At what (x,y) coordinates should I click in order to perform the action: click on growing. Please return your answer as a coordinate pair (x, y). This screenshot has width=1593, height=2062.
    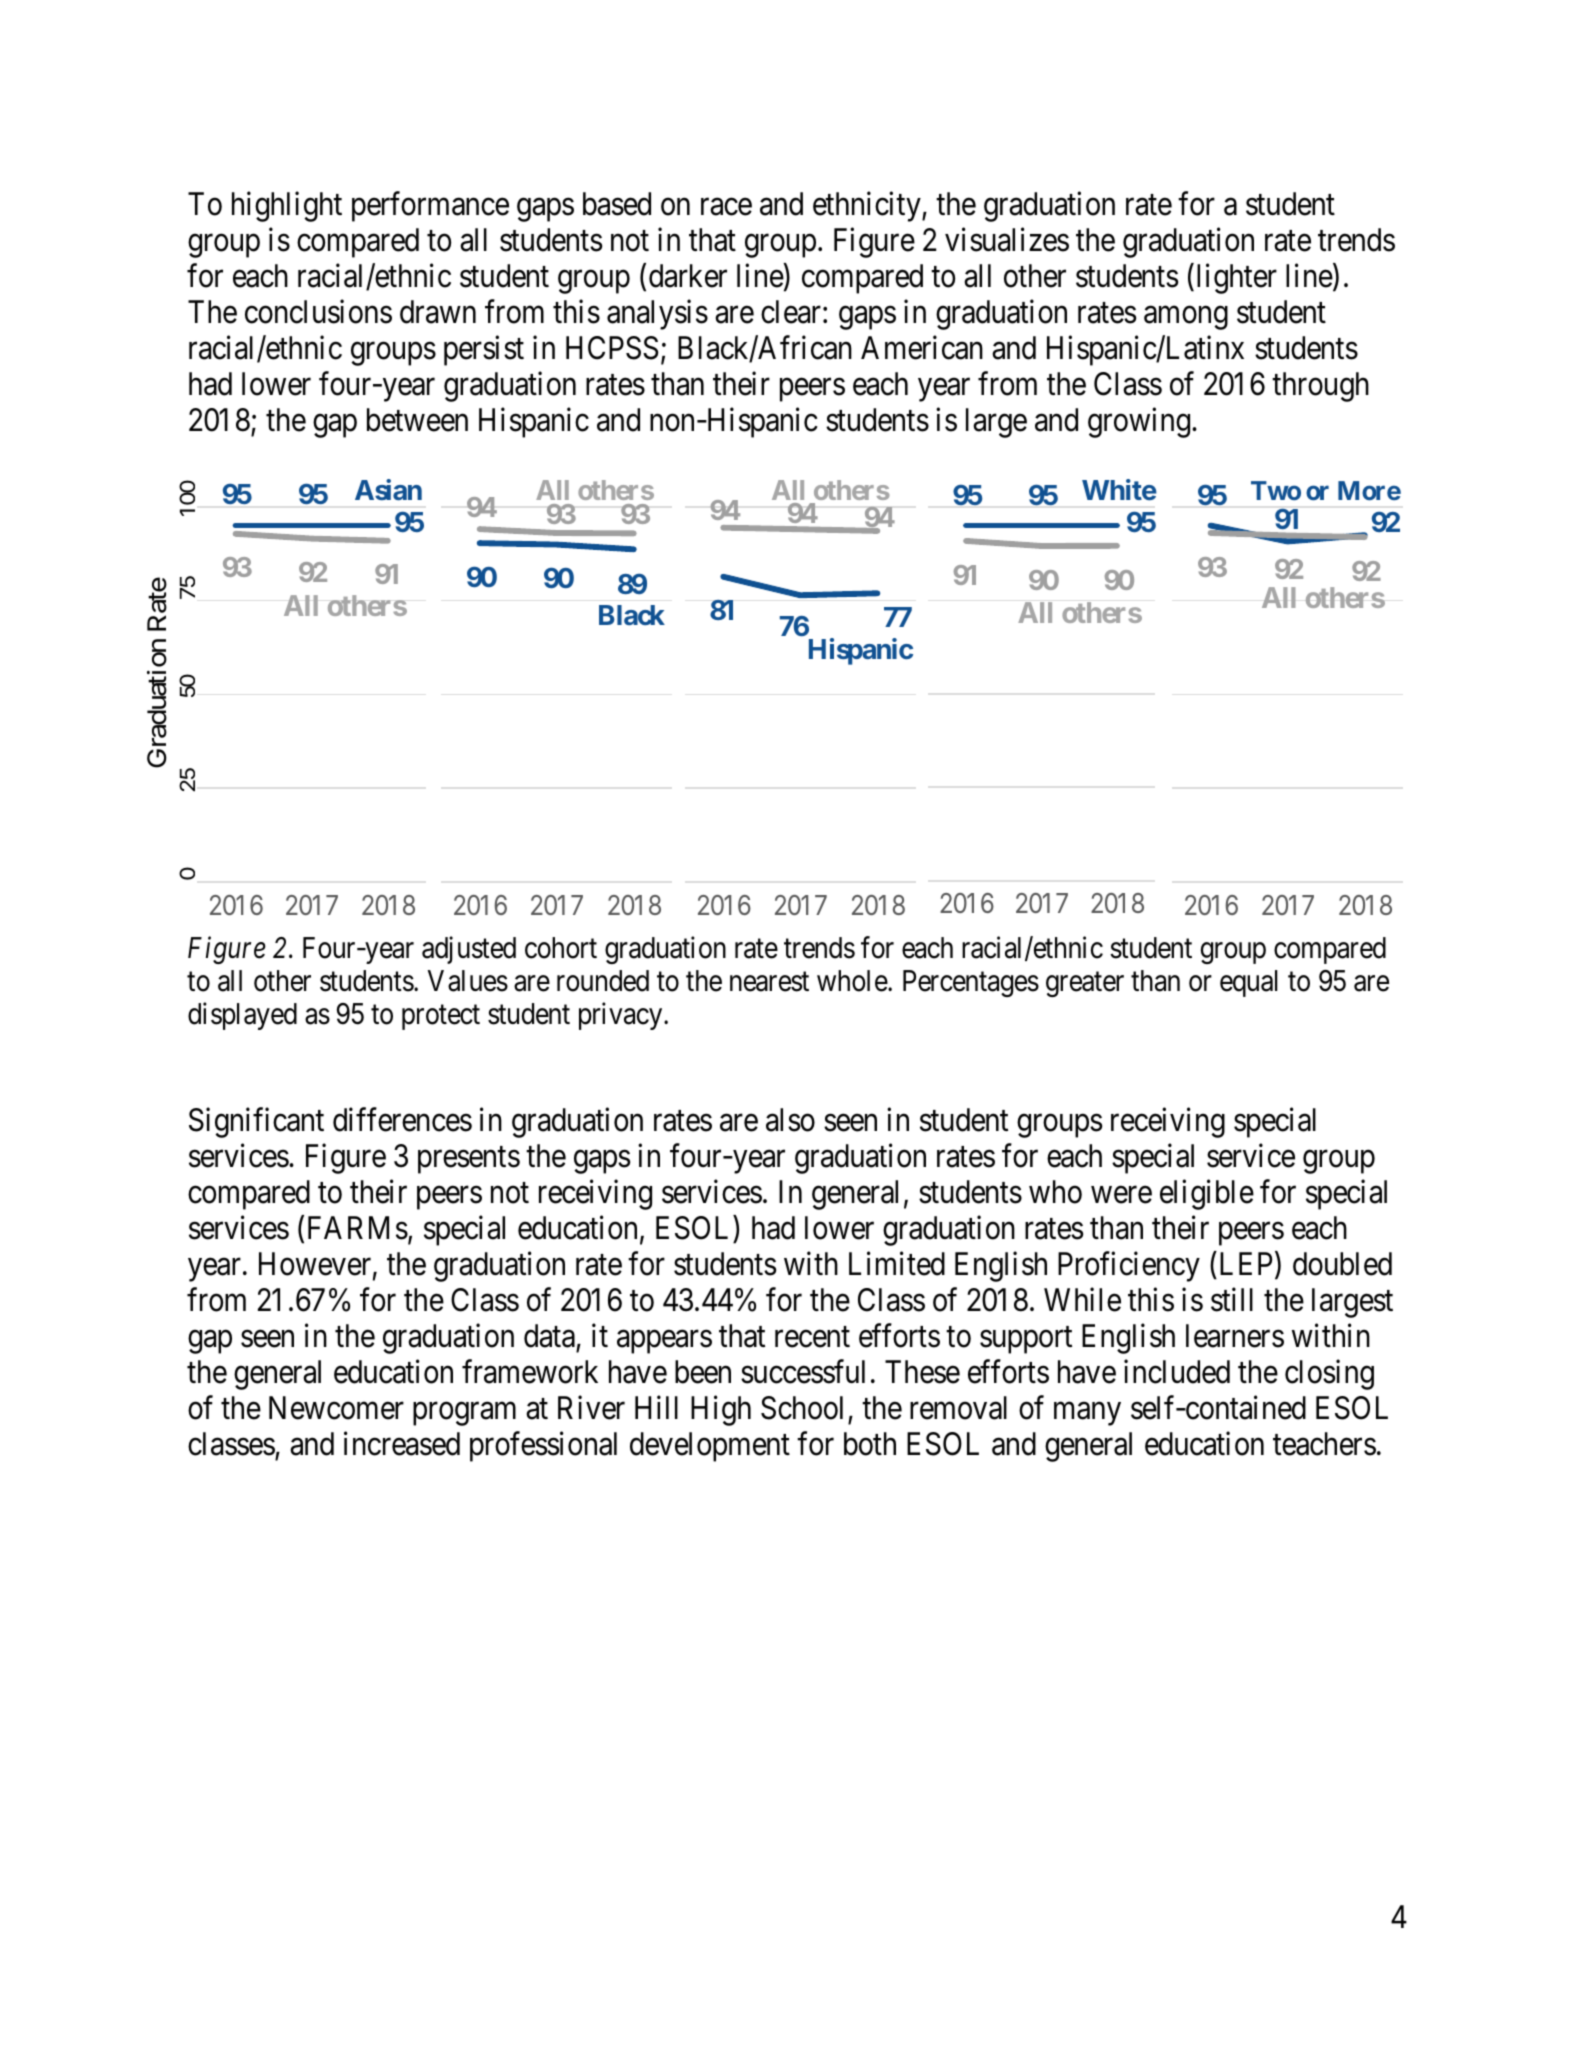
    Looking at the image, I should click on (1140, 423).
